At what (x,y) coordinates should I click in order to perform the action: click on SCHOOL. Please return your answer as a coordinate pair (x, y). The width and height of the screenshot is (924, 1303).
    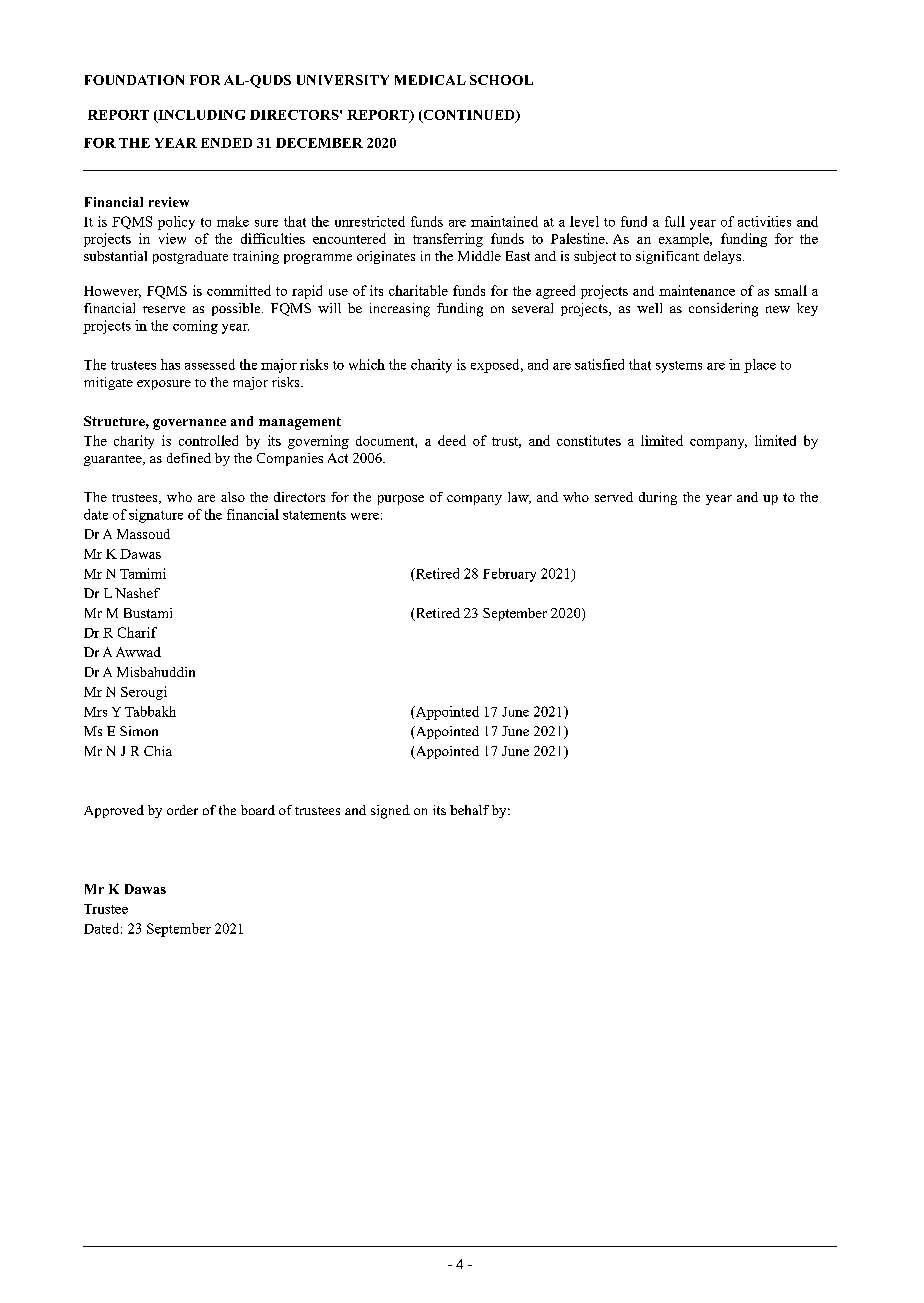
    Looking at the image, I should click on (501, 80).
